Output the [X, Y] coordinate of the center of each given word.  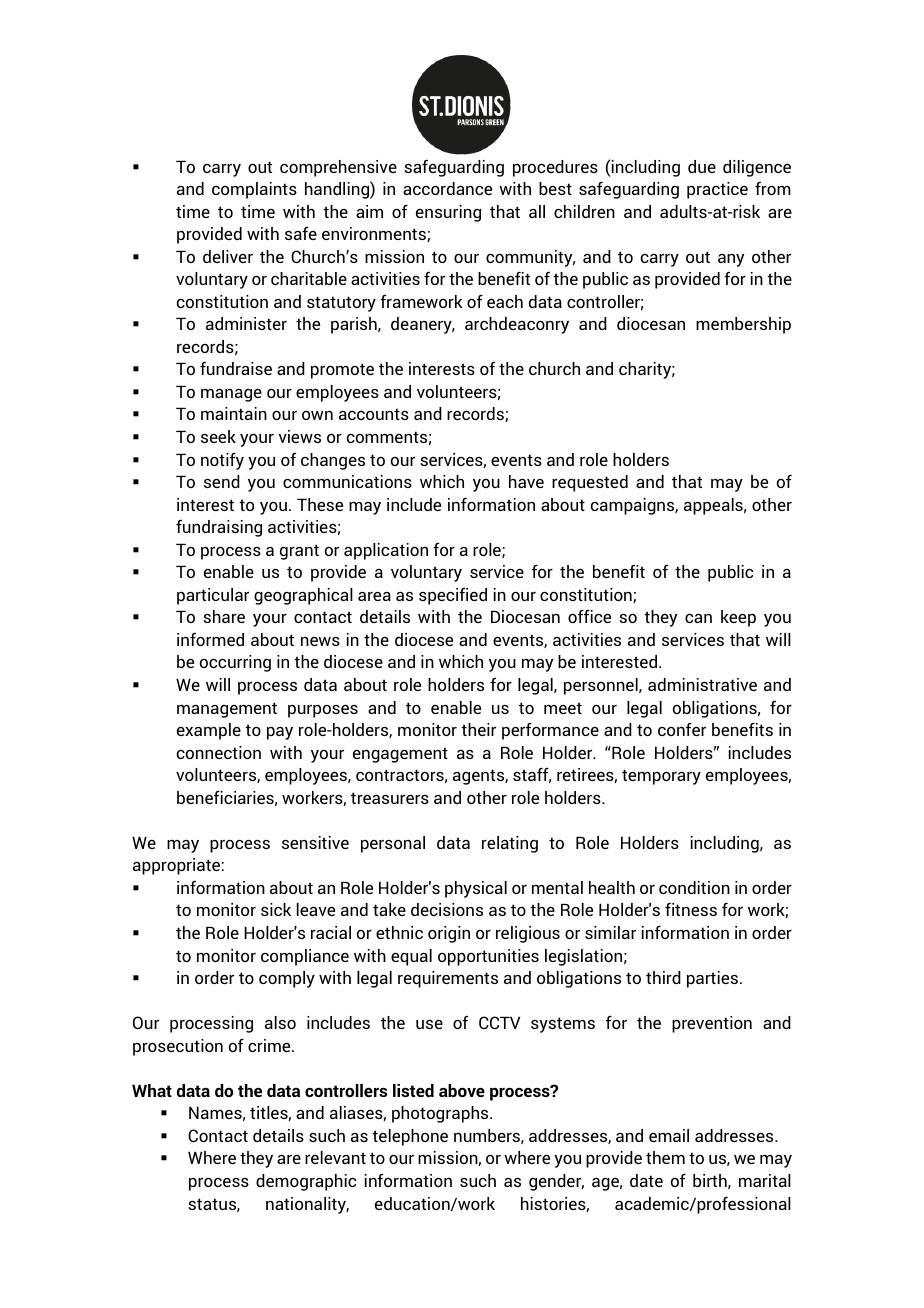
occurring [235, 663]
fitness [691, 909]
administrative [702, 684]
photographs [441, 1114]
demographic [306, 1182]
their [478, 729]
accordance [447, 188]
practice [717, 190]
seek [218, 436]
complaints [254, 190]
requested [590, 483]
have [526, 481]
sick [276, 909]
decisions [447, 909]
